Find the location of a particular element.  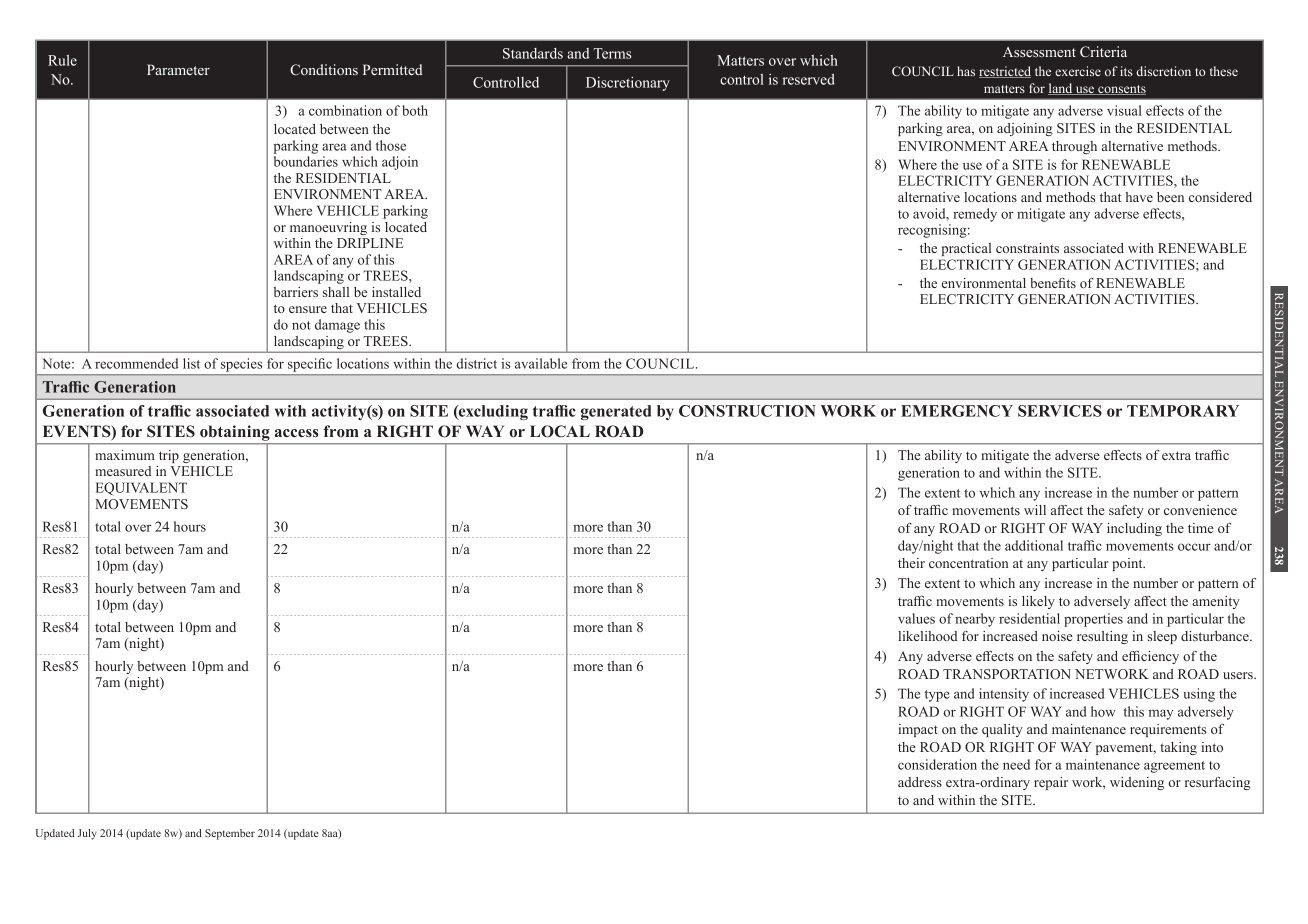

exercise is located at coordinates (1078, 71).
